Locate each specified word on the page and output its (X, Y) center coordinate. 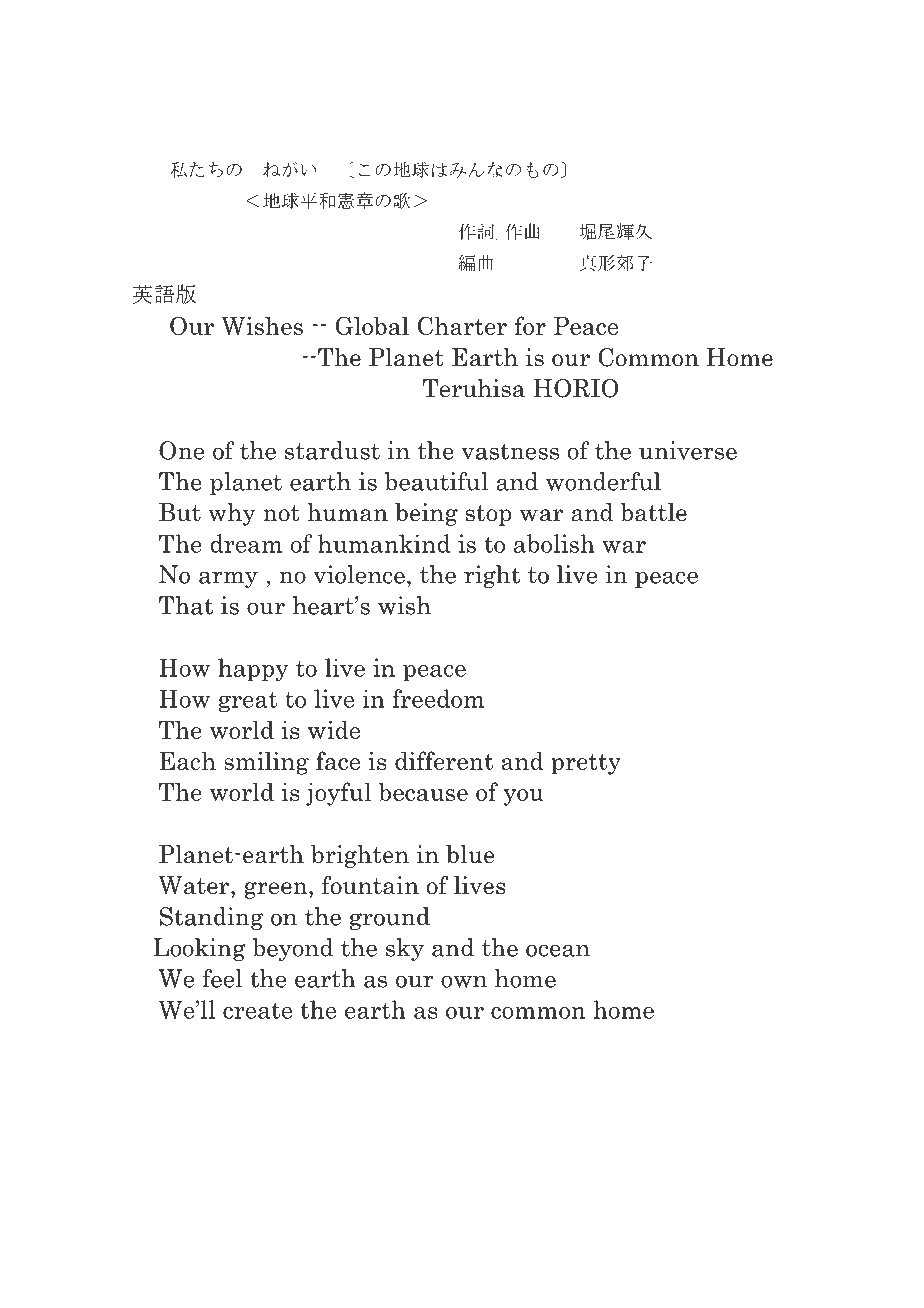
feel (222, 978)
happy (253, 670)
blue (470, 854)
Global (372, 325)
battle (653, 512)
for (530, 325)
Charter (462, 325)
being (426, 514)
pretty (586, 764)
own (464, 981)
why (232, 514)
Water (195, 885)
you (524, 797)
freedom (438, 698)
